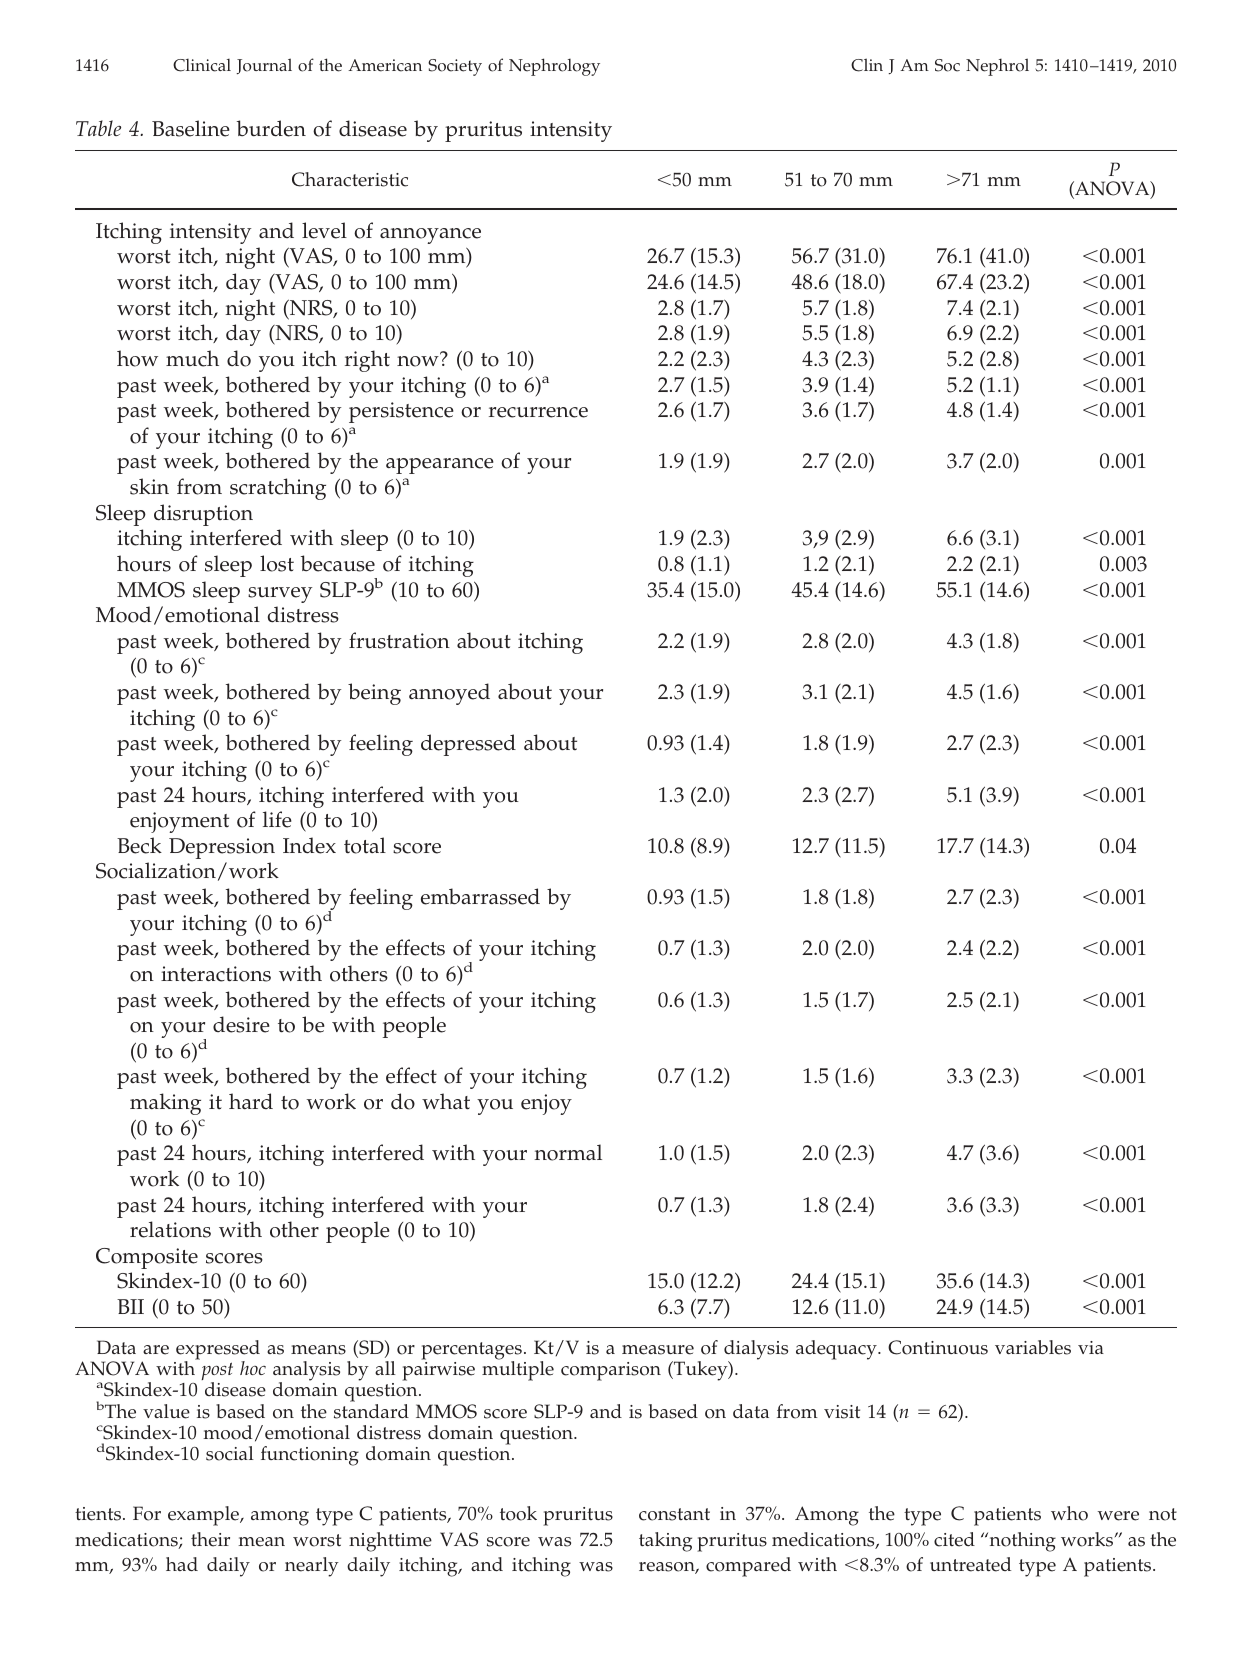 The width and height of the screenshot is (1249, 1672). Describe the element at coordinates (430, 236) in the screenshot. I see `annoyance` at that location.
